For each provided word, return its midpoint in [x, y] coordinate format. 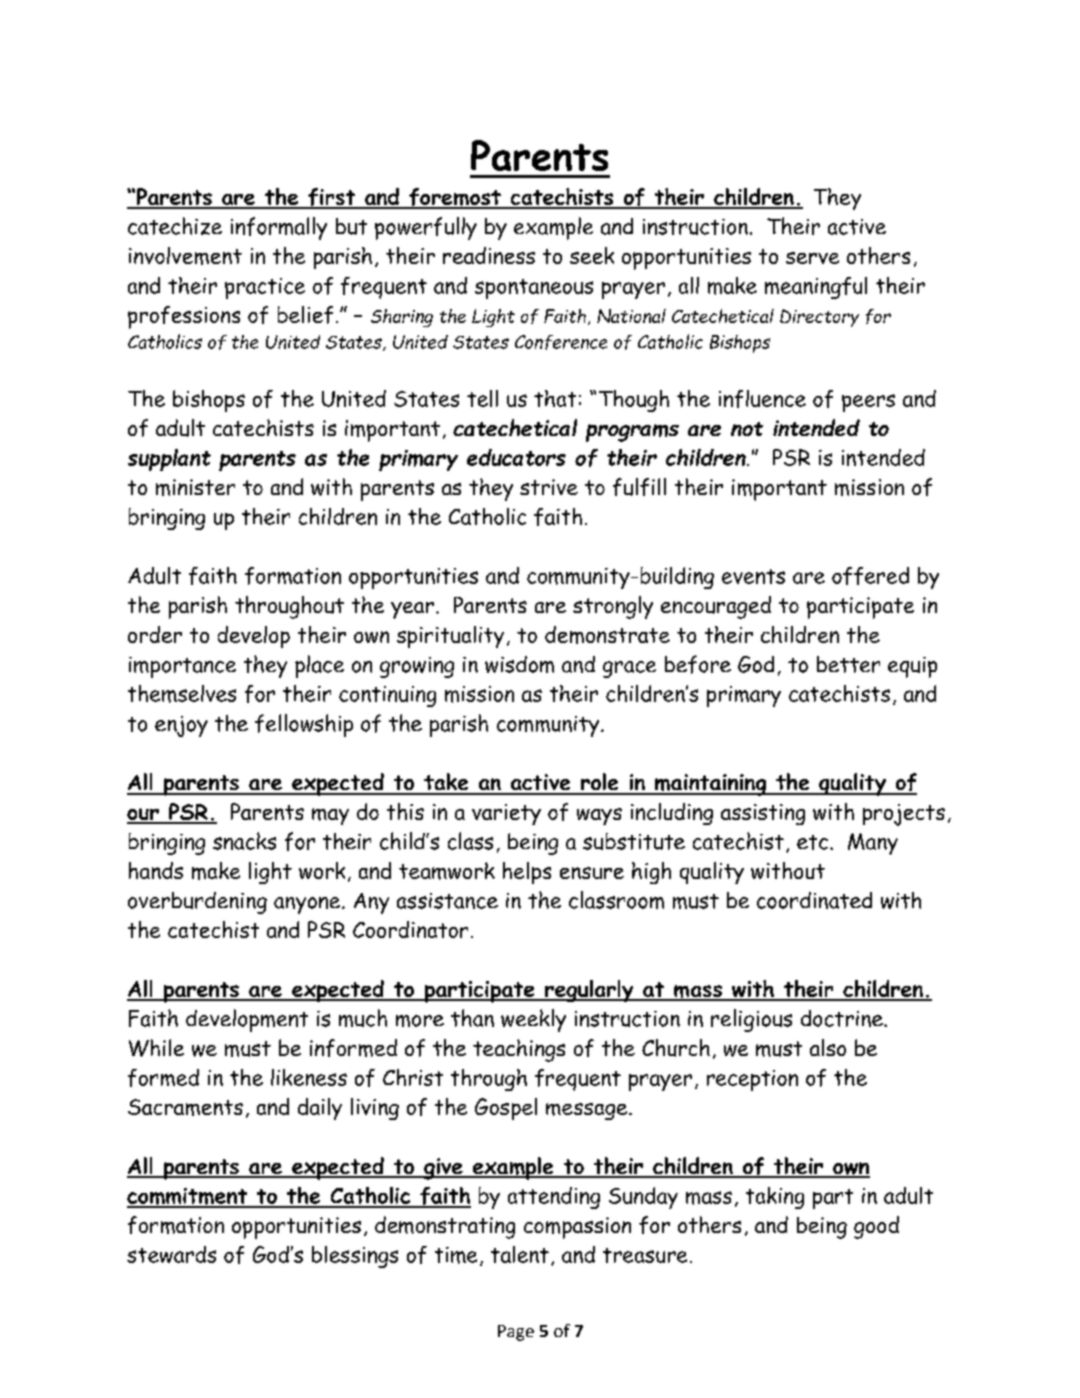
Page [516, 1333]
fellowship [304, 725]
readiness [489, 255]
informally [279, 228]
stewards [171, 1254]
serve [812, 258]
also [828, 1047]
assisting [763, 814]
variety [506, 814]
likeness [309, 1077]
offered [870, 576]
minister [195, 487]
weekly [533, 1020]
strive [549, 487]
